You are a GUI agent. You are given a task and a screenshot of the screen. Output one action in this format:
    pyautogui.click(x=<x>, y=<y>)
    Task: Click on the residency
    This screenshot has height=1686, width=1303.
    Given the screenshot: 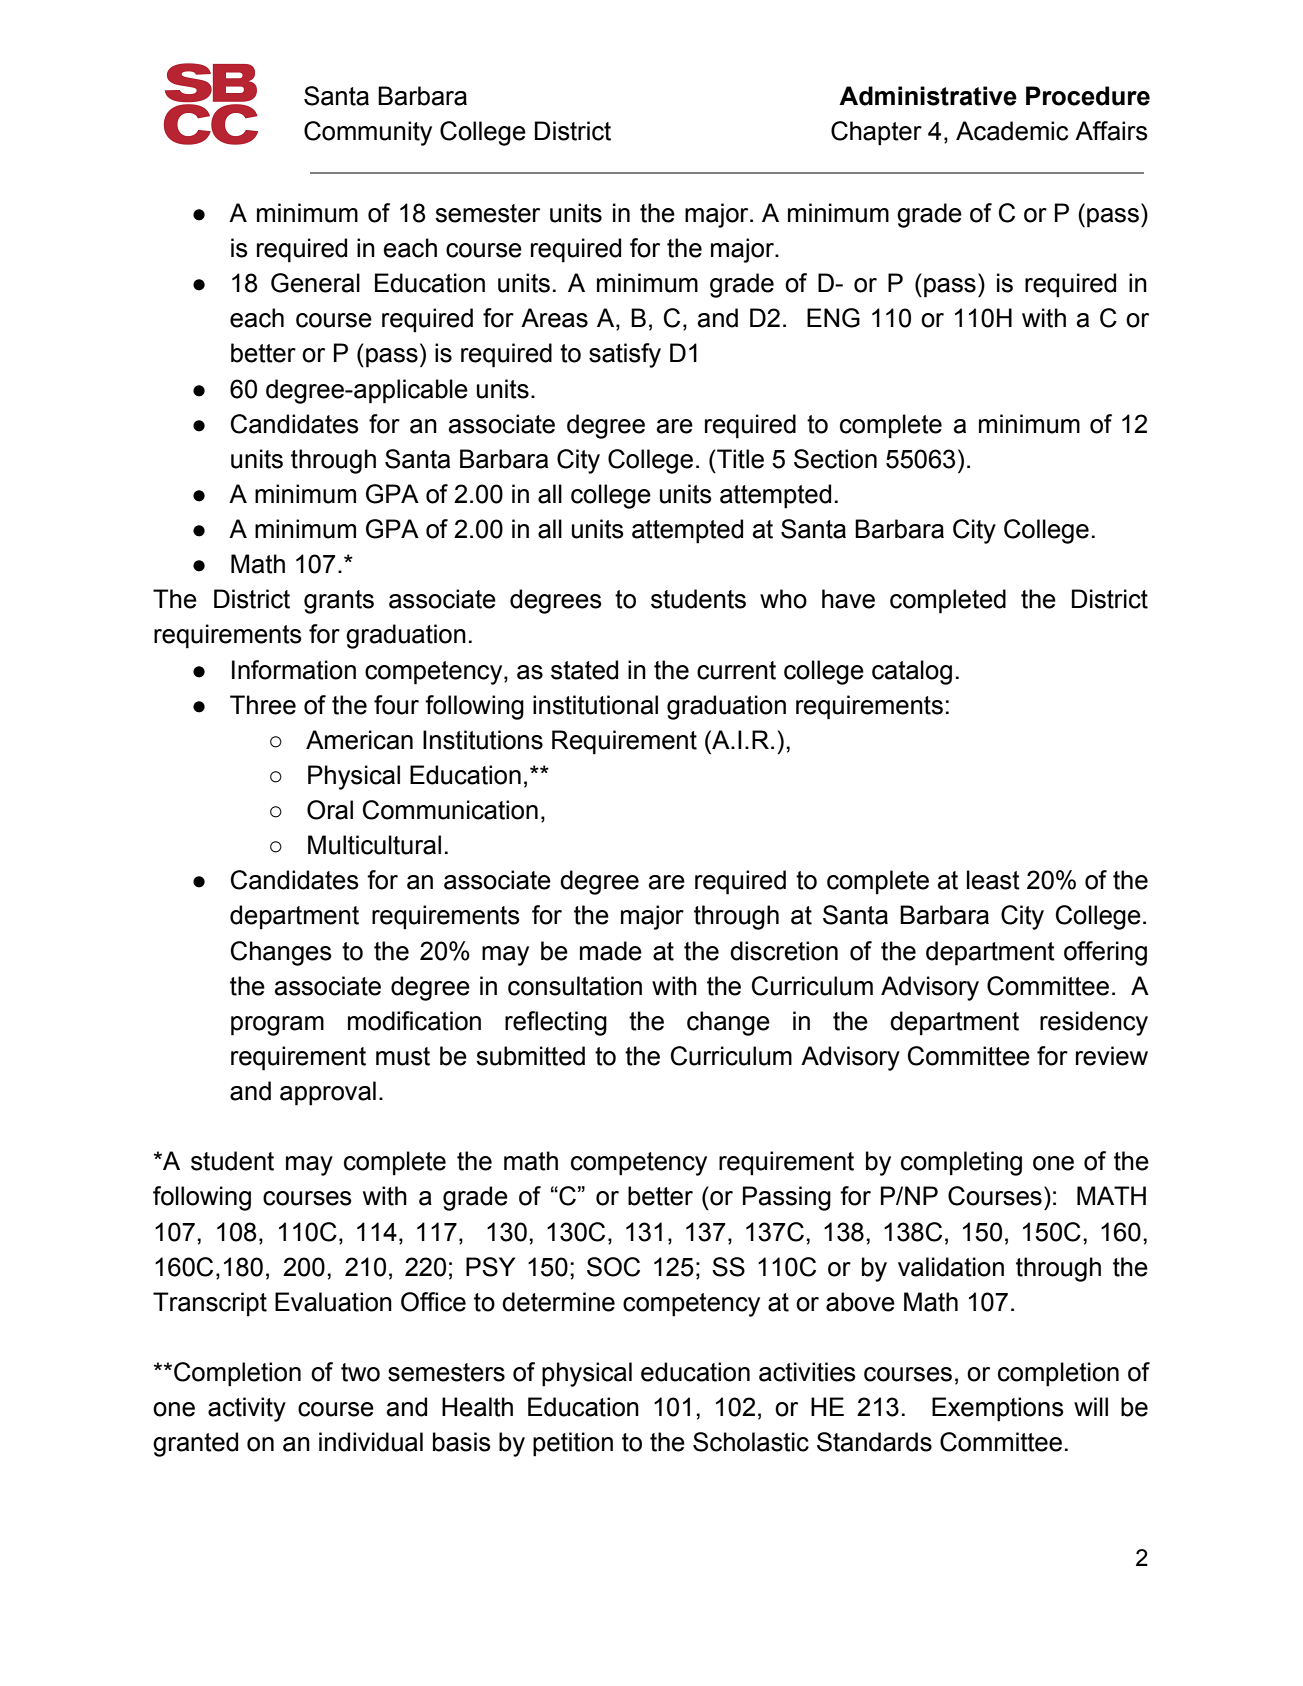 What is the action you would take?
    pyautogui.click(x=1094, y=1023)
